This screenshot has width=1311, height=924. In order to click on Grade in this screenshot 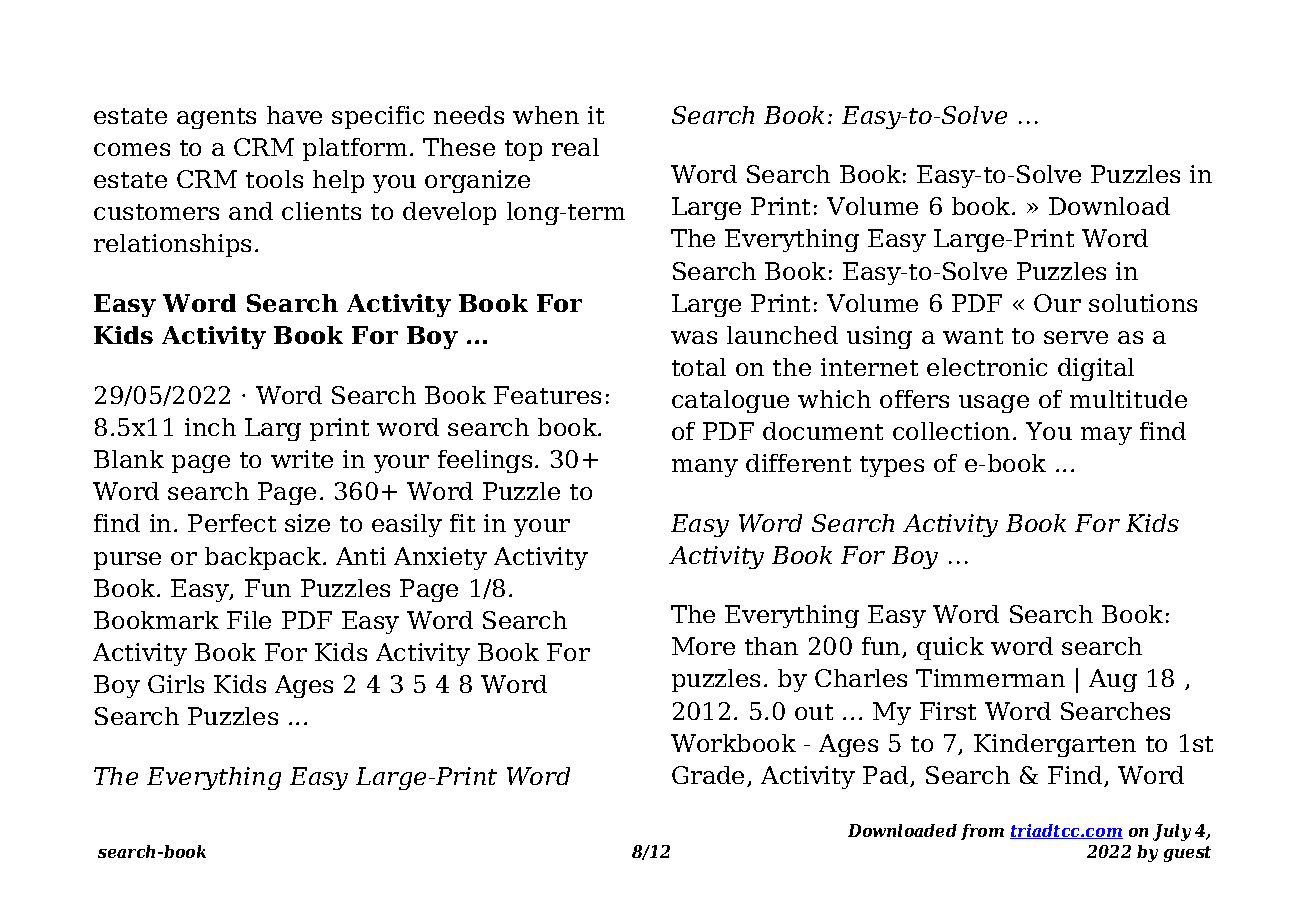, I will do `click(710, 776)`.
